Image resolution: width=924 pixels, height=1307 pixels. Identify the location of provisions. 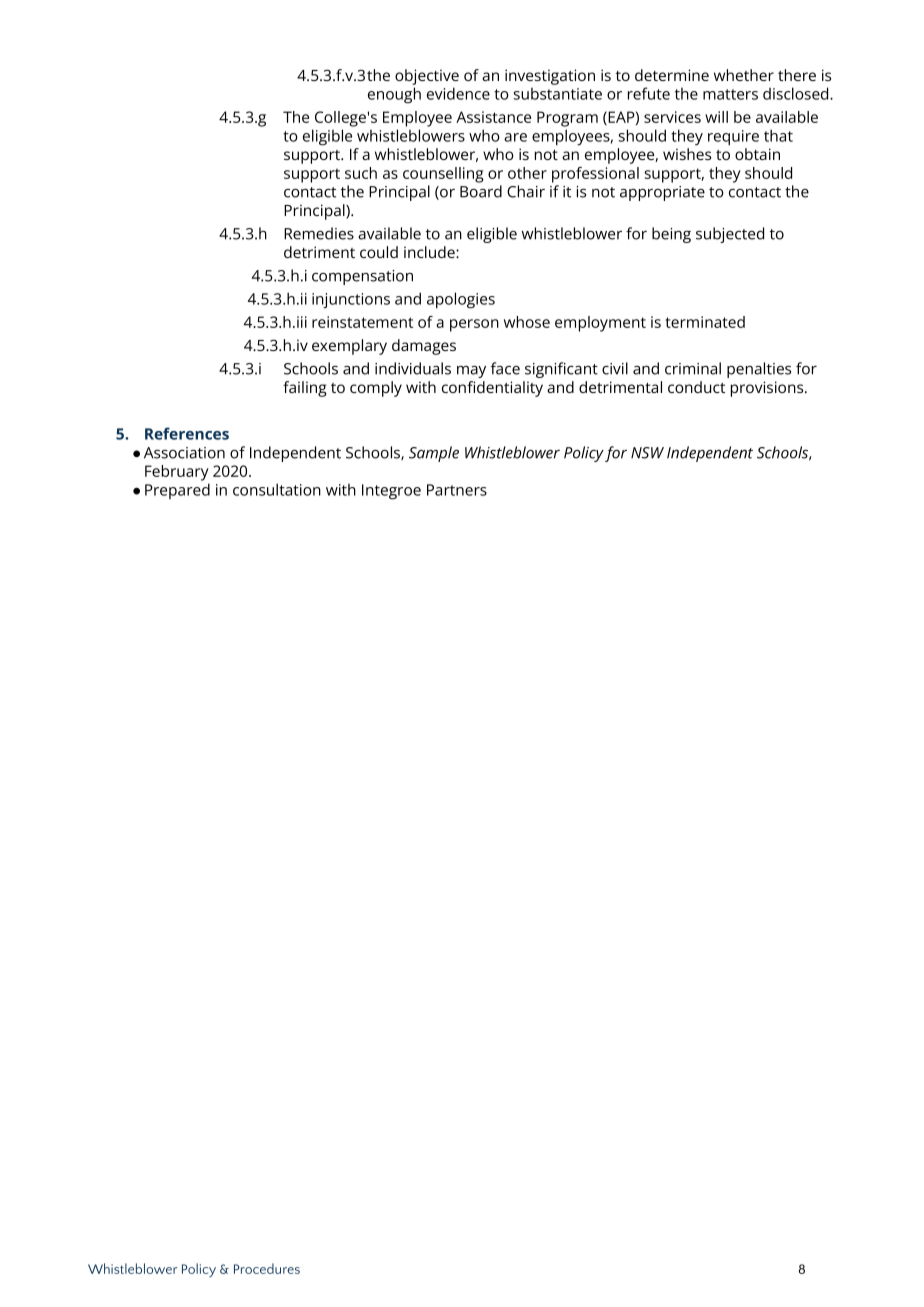
(768, 389).
